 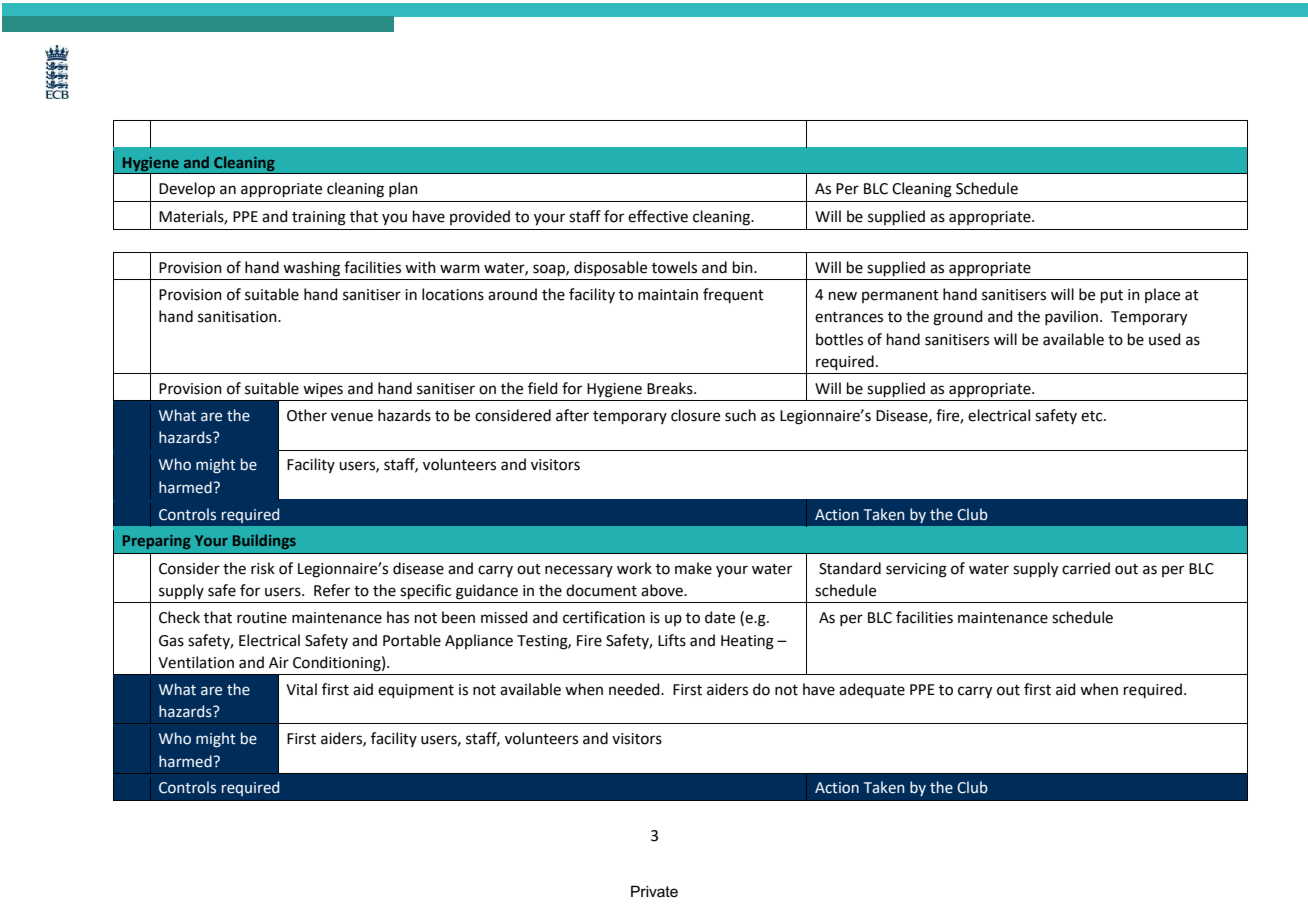 I want to click on carried, so click(x=1086, y=568).
